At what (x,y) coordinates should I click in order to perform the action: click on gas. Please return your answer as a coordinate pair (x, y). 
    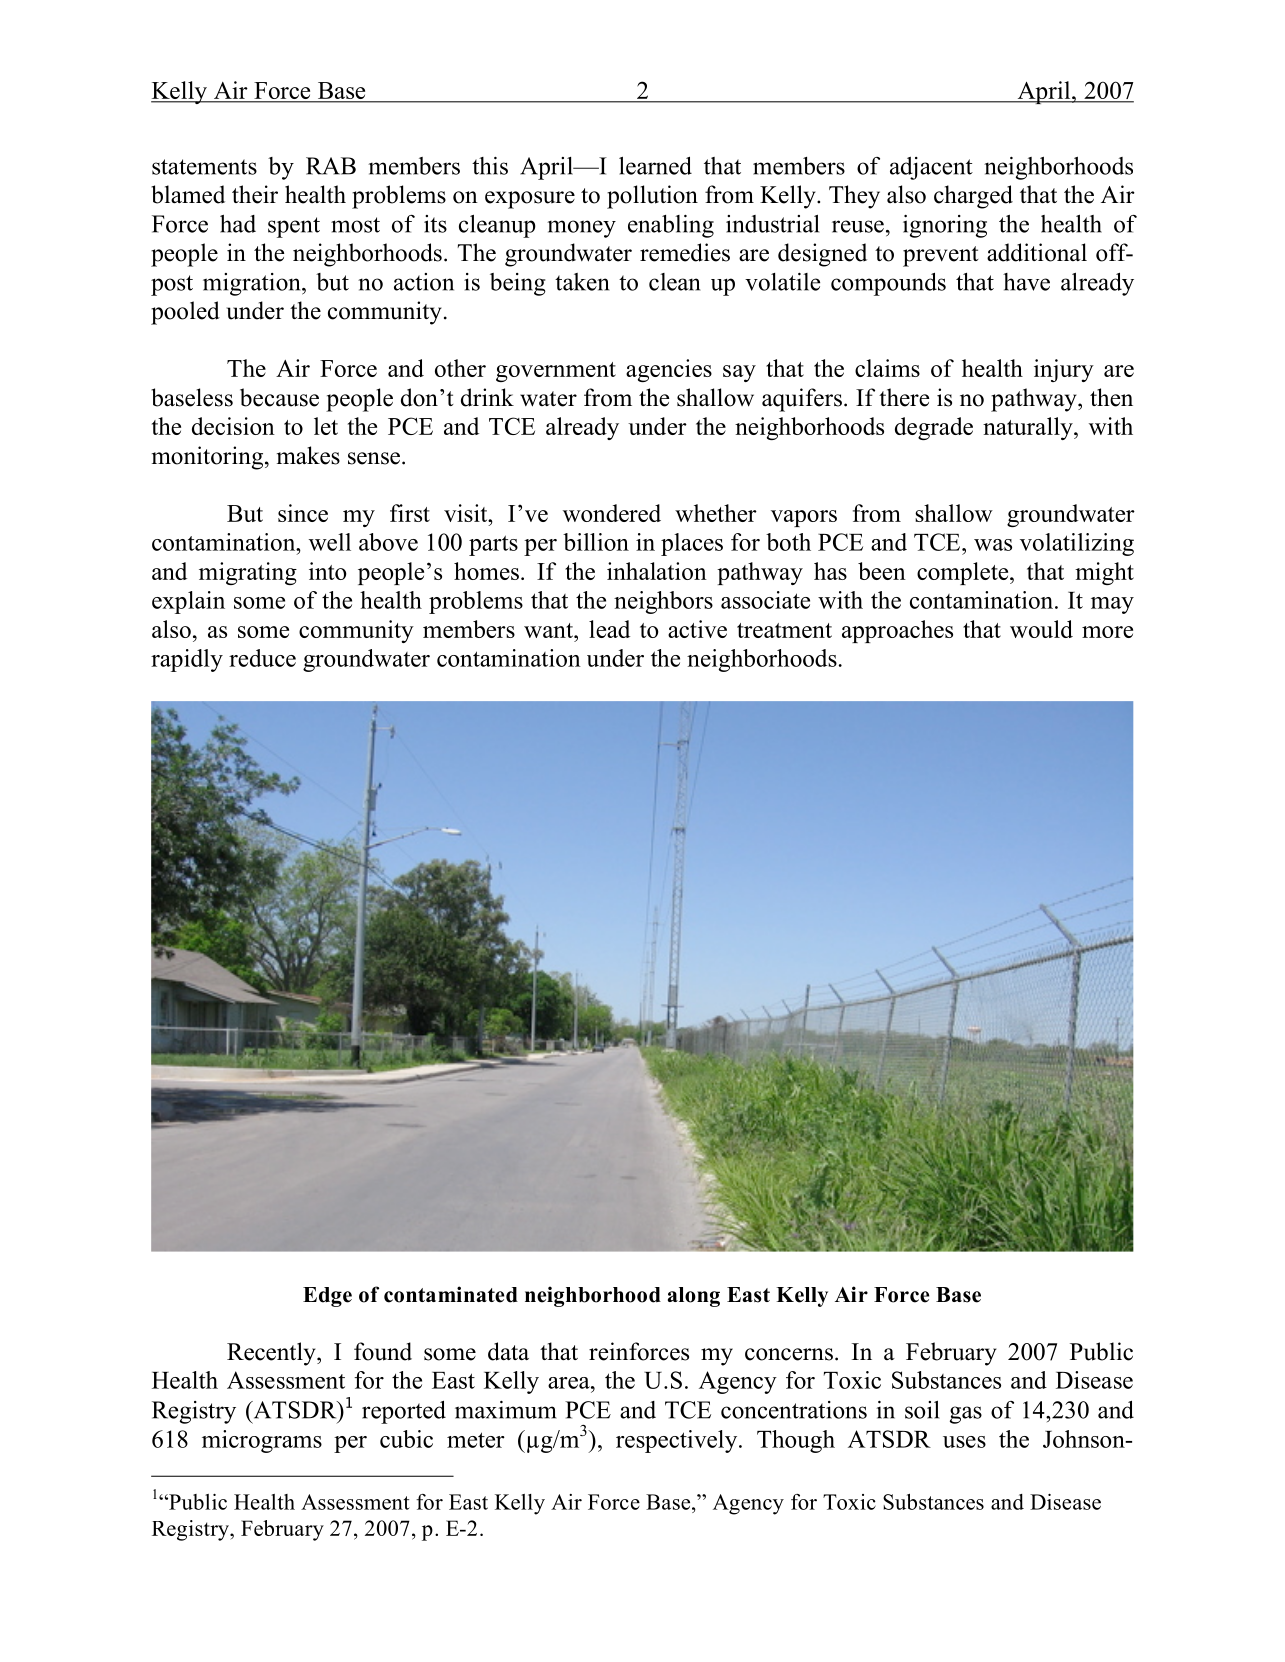
    Looking at the image, I should click on (966, 1415).
